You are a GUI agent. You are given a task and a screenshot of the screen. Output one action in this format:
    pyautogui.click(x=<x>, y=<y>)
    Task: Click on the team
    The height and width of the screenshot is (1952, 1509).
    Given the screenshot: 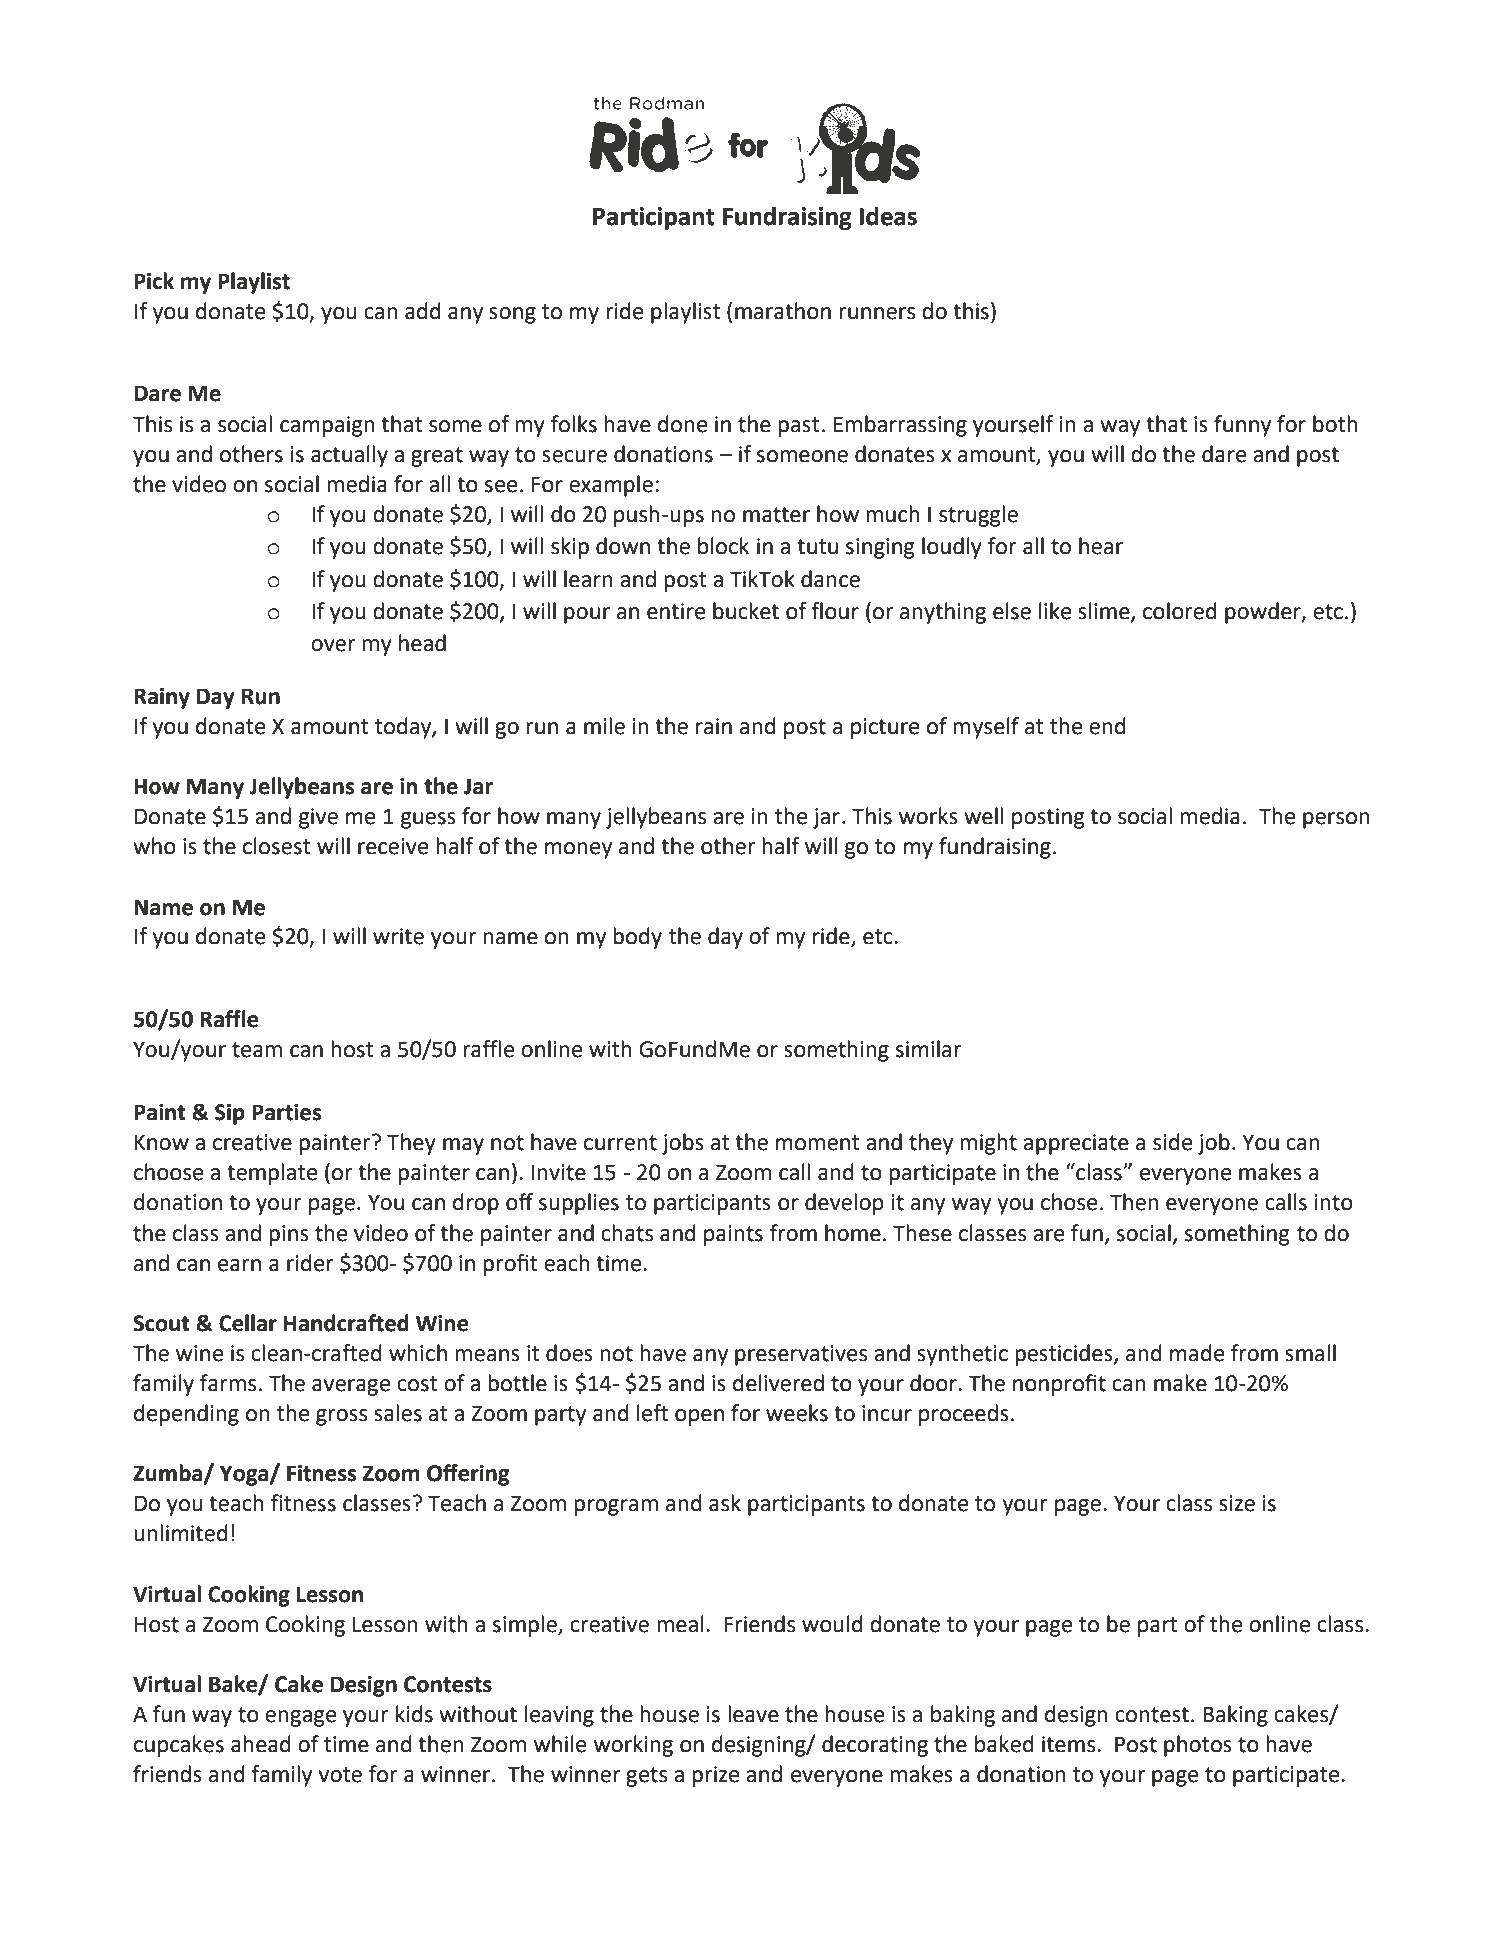 What is the action you would take?
    pyautogui.click(x=257, y=1050)
